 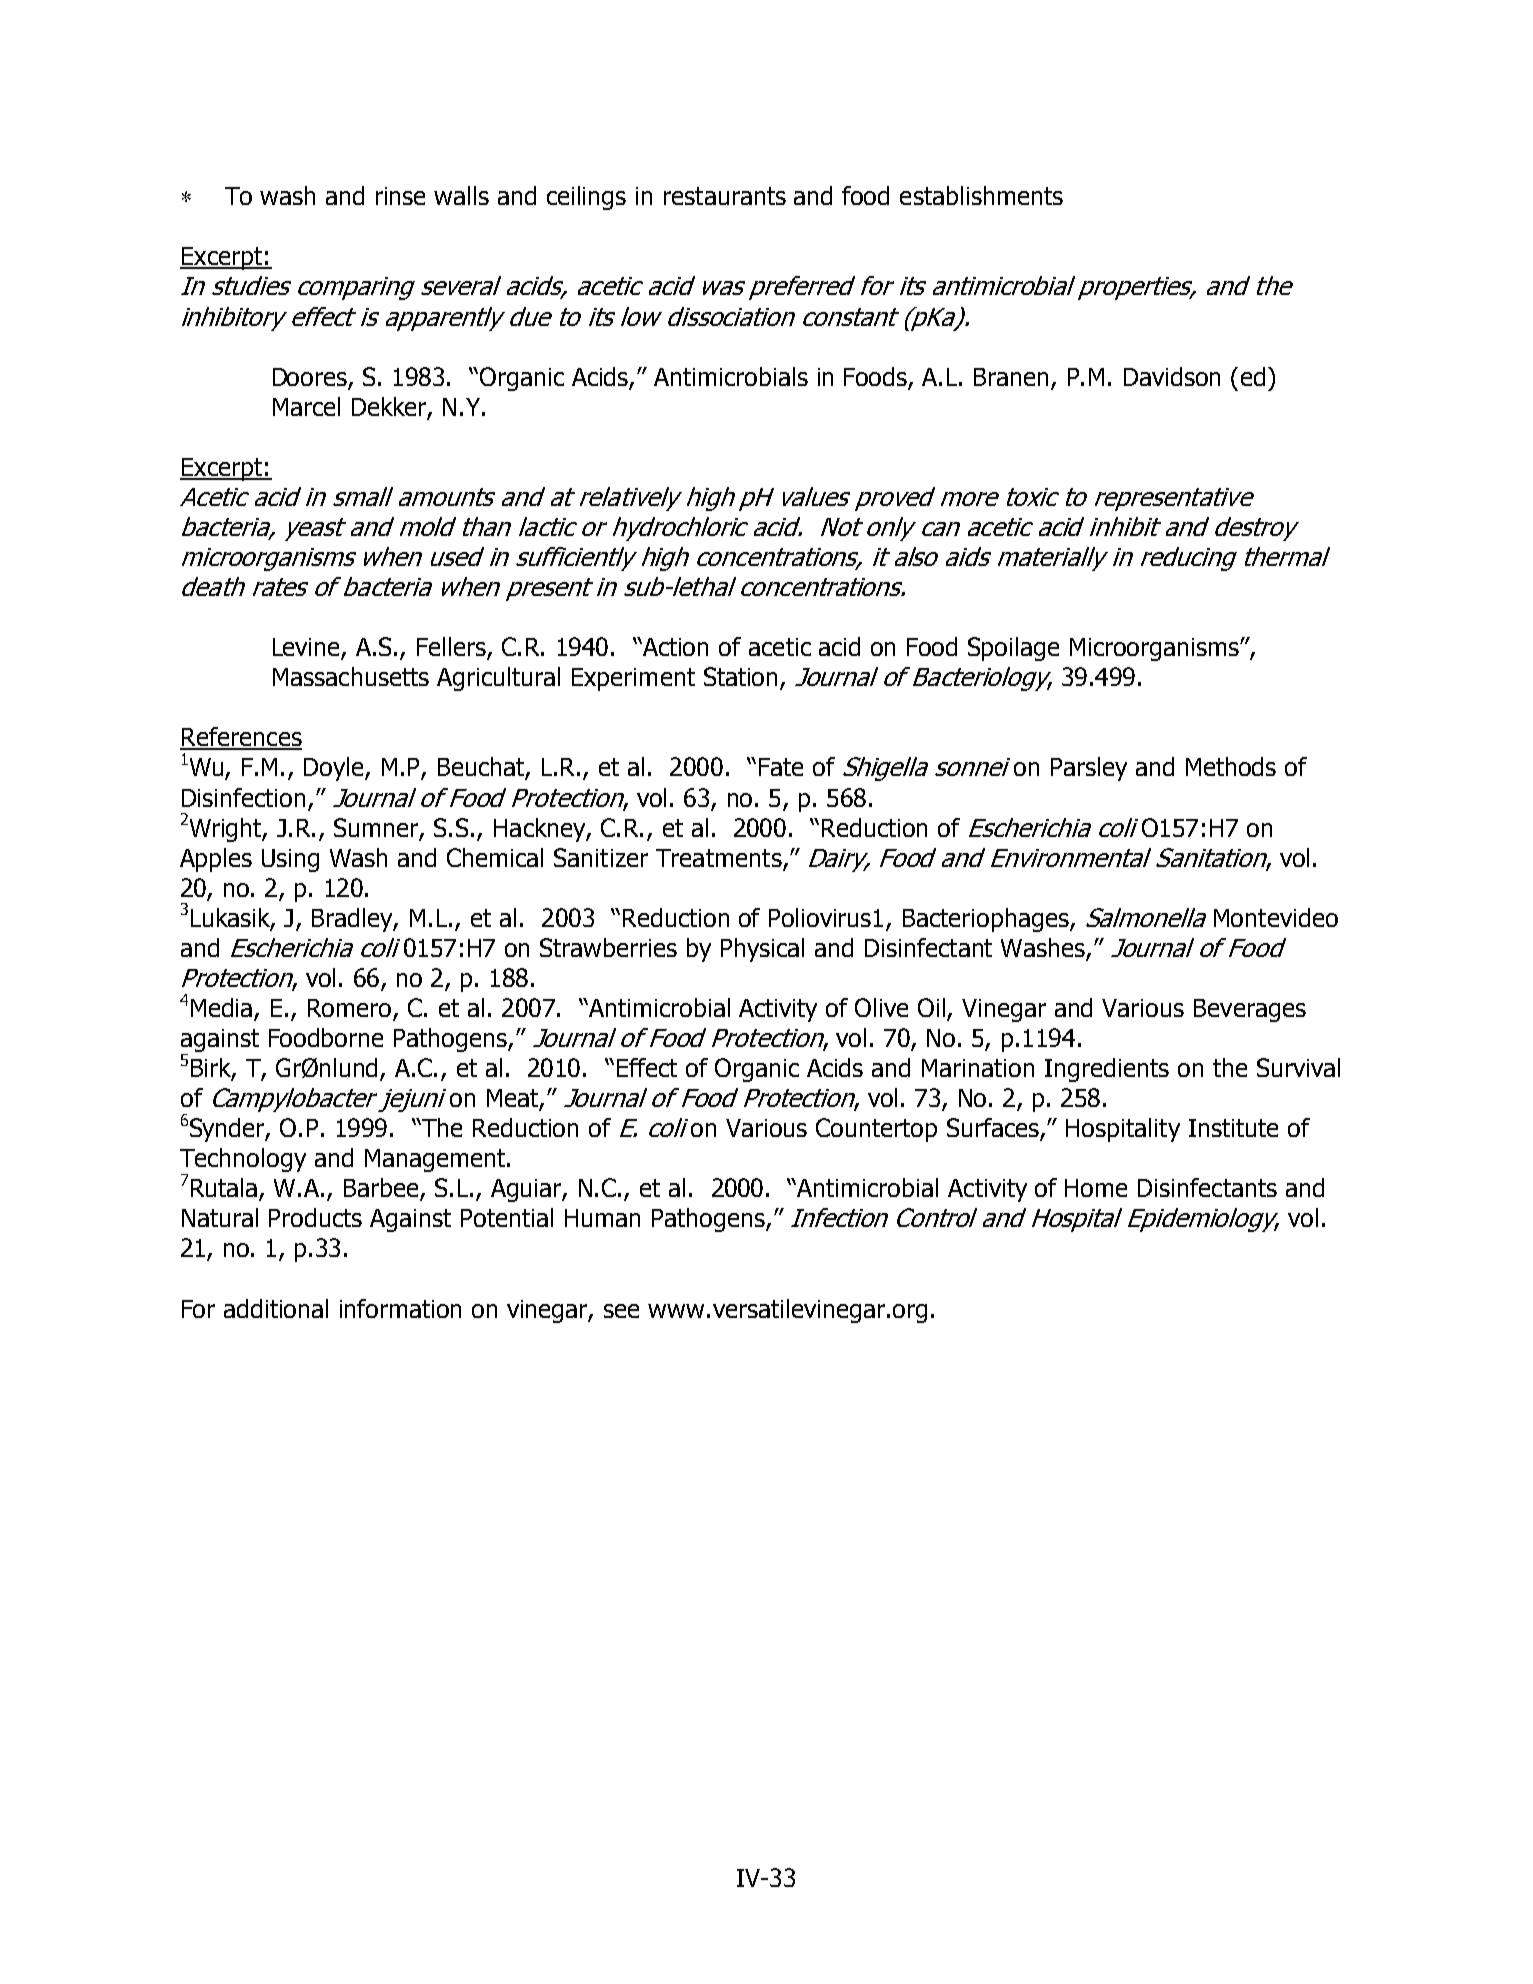 I want to click on Romero, so click(x=351, y=1009).
